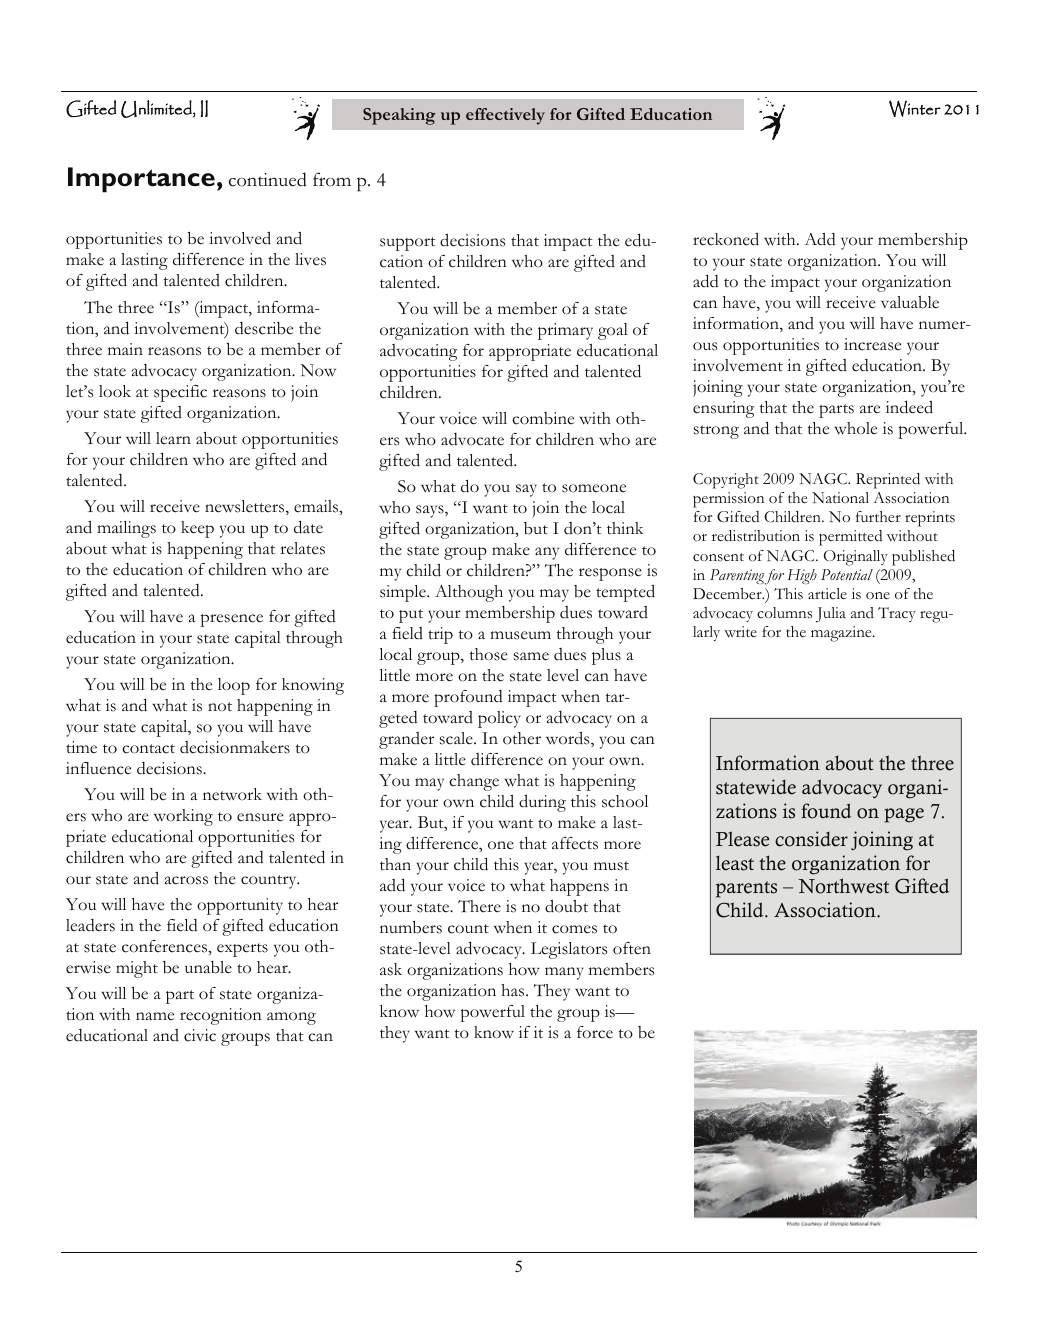 Image resolution: width=1038 pixels, height=1344 pixels. What do you see at coordinates (155, 1016) in the screenshot?
I see `name` at bounding box center [155, 1016].
